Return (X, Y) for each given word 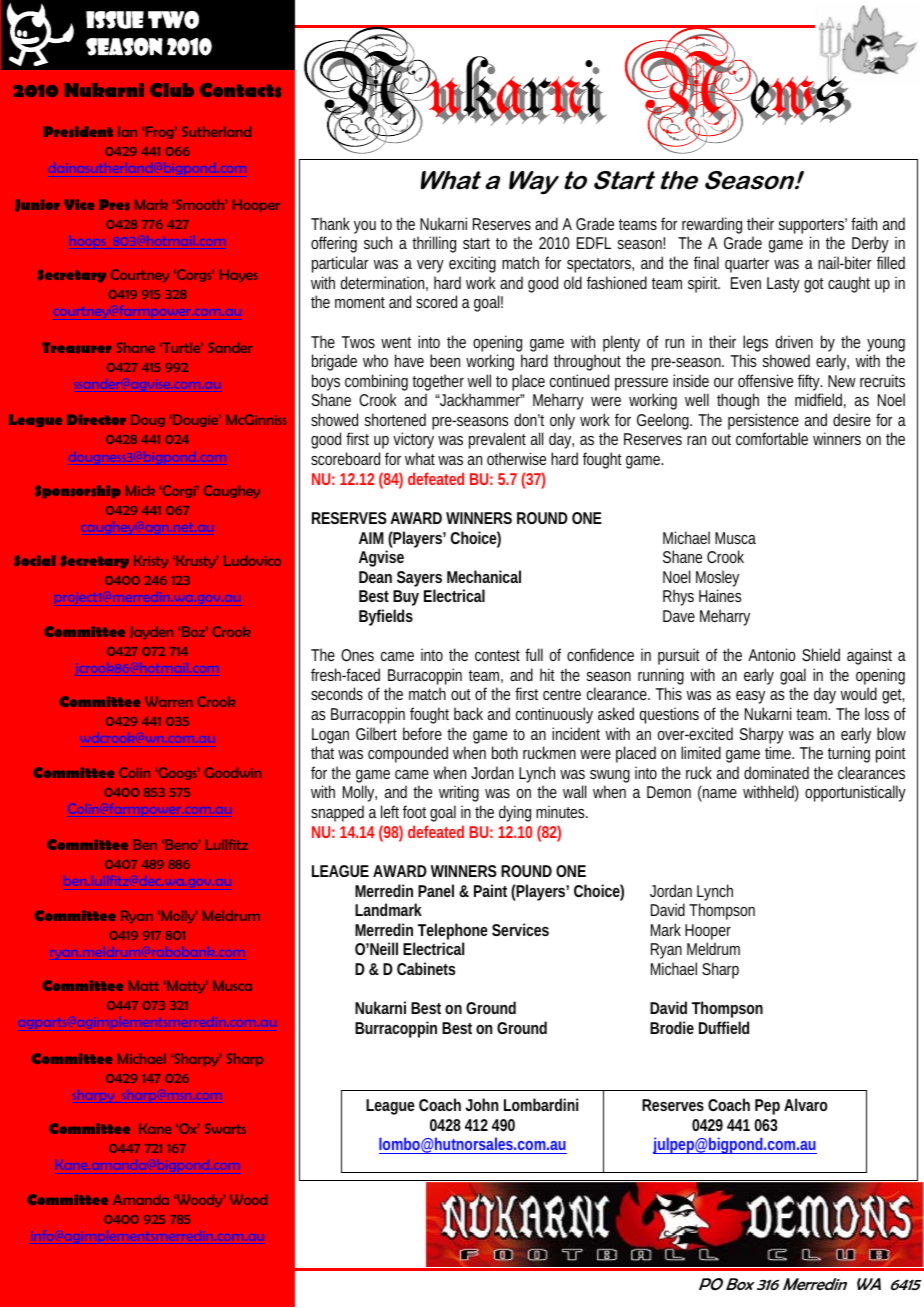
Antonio (771, 654)
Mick (140, 490)
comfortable (772, 438)
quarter (747, 265)
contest (497, 655)
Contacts (240, 90)
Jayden (151, 632)
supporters (812, 227)
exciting (472, 264)
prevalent (497, 440)
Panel (436, 890)
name (719, 795)
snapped (337, 813)
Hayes (238, 275)
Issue (115, 20)
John (482, 1104)
